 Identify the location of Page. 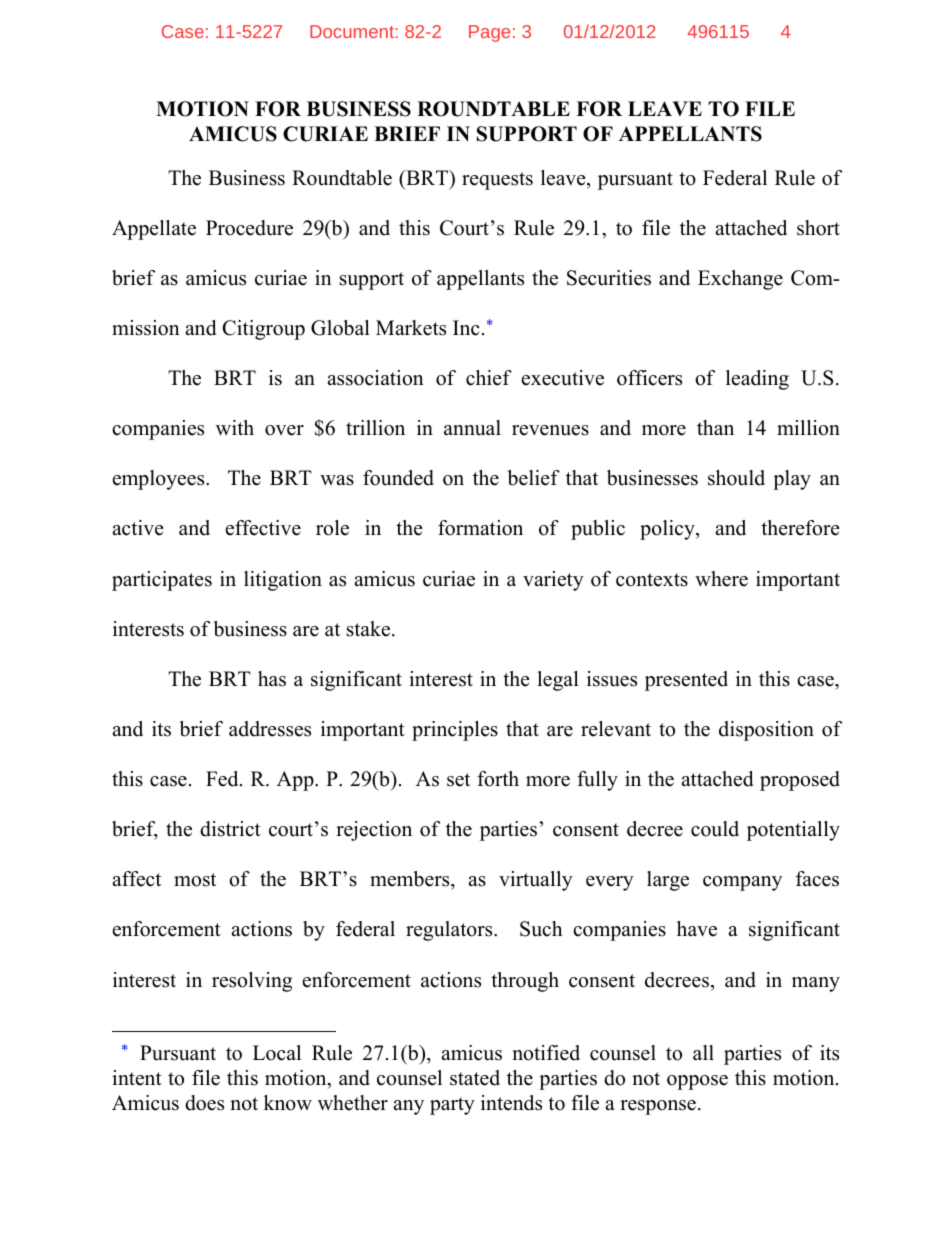
(489, 33).
